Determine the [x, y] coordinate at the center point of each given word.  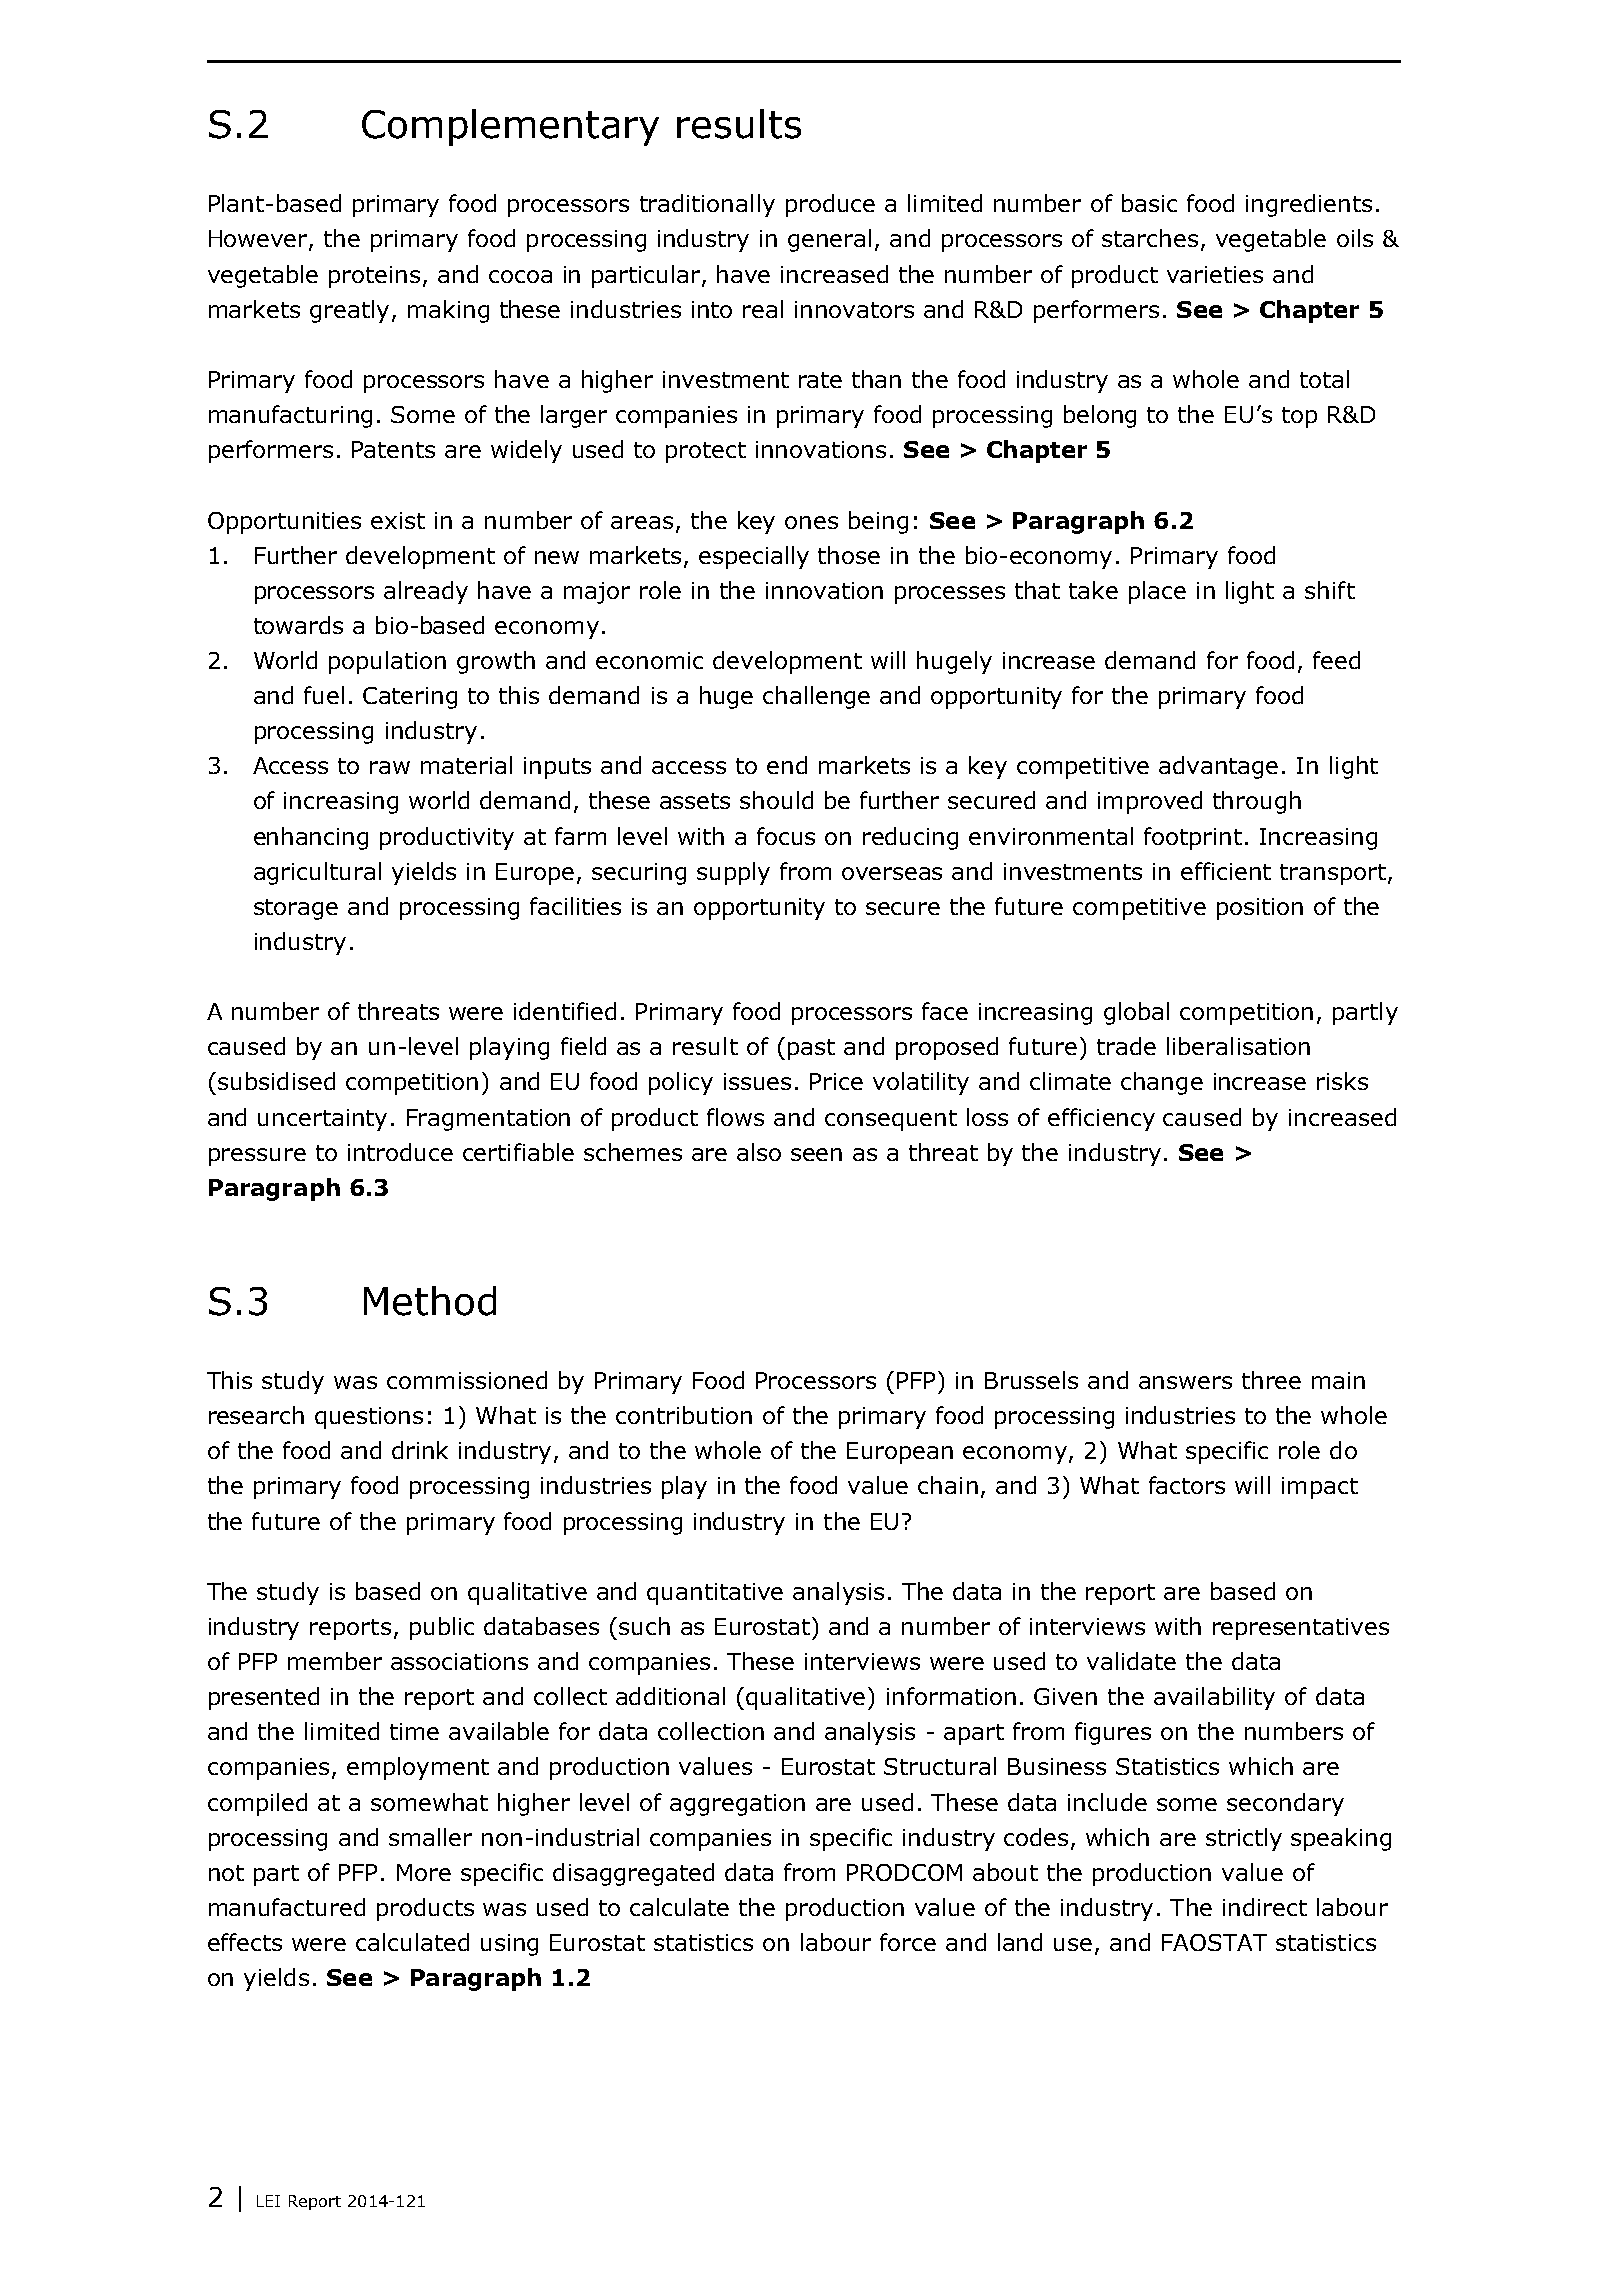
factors [1187, 1485]
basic [1149, 203]
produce [830, 205]
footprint [1193, 838]
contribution [684, 1415]
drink [420, 1450]
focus [786, 836]
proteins [374, 277]
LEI [268, 2201]
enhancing [311, 838]
